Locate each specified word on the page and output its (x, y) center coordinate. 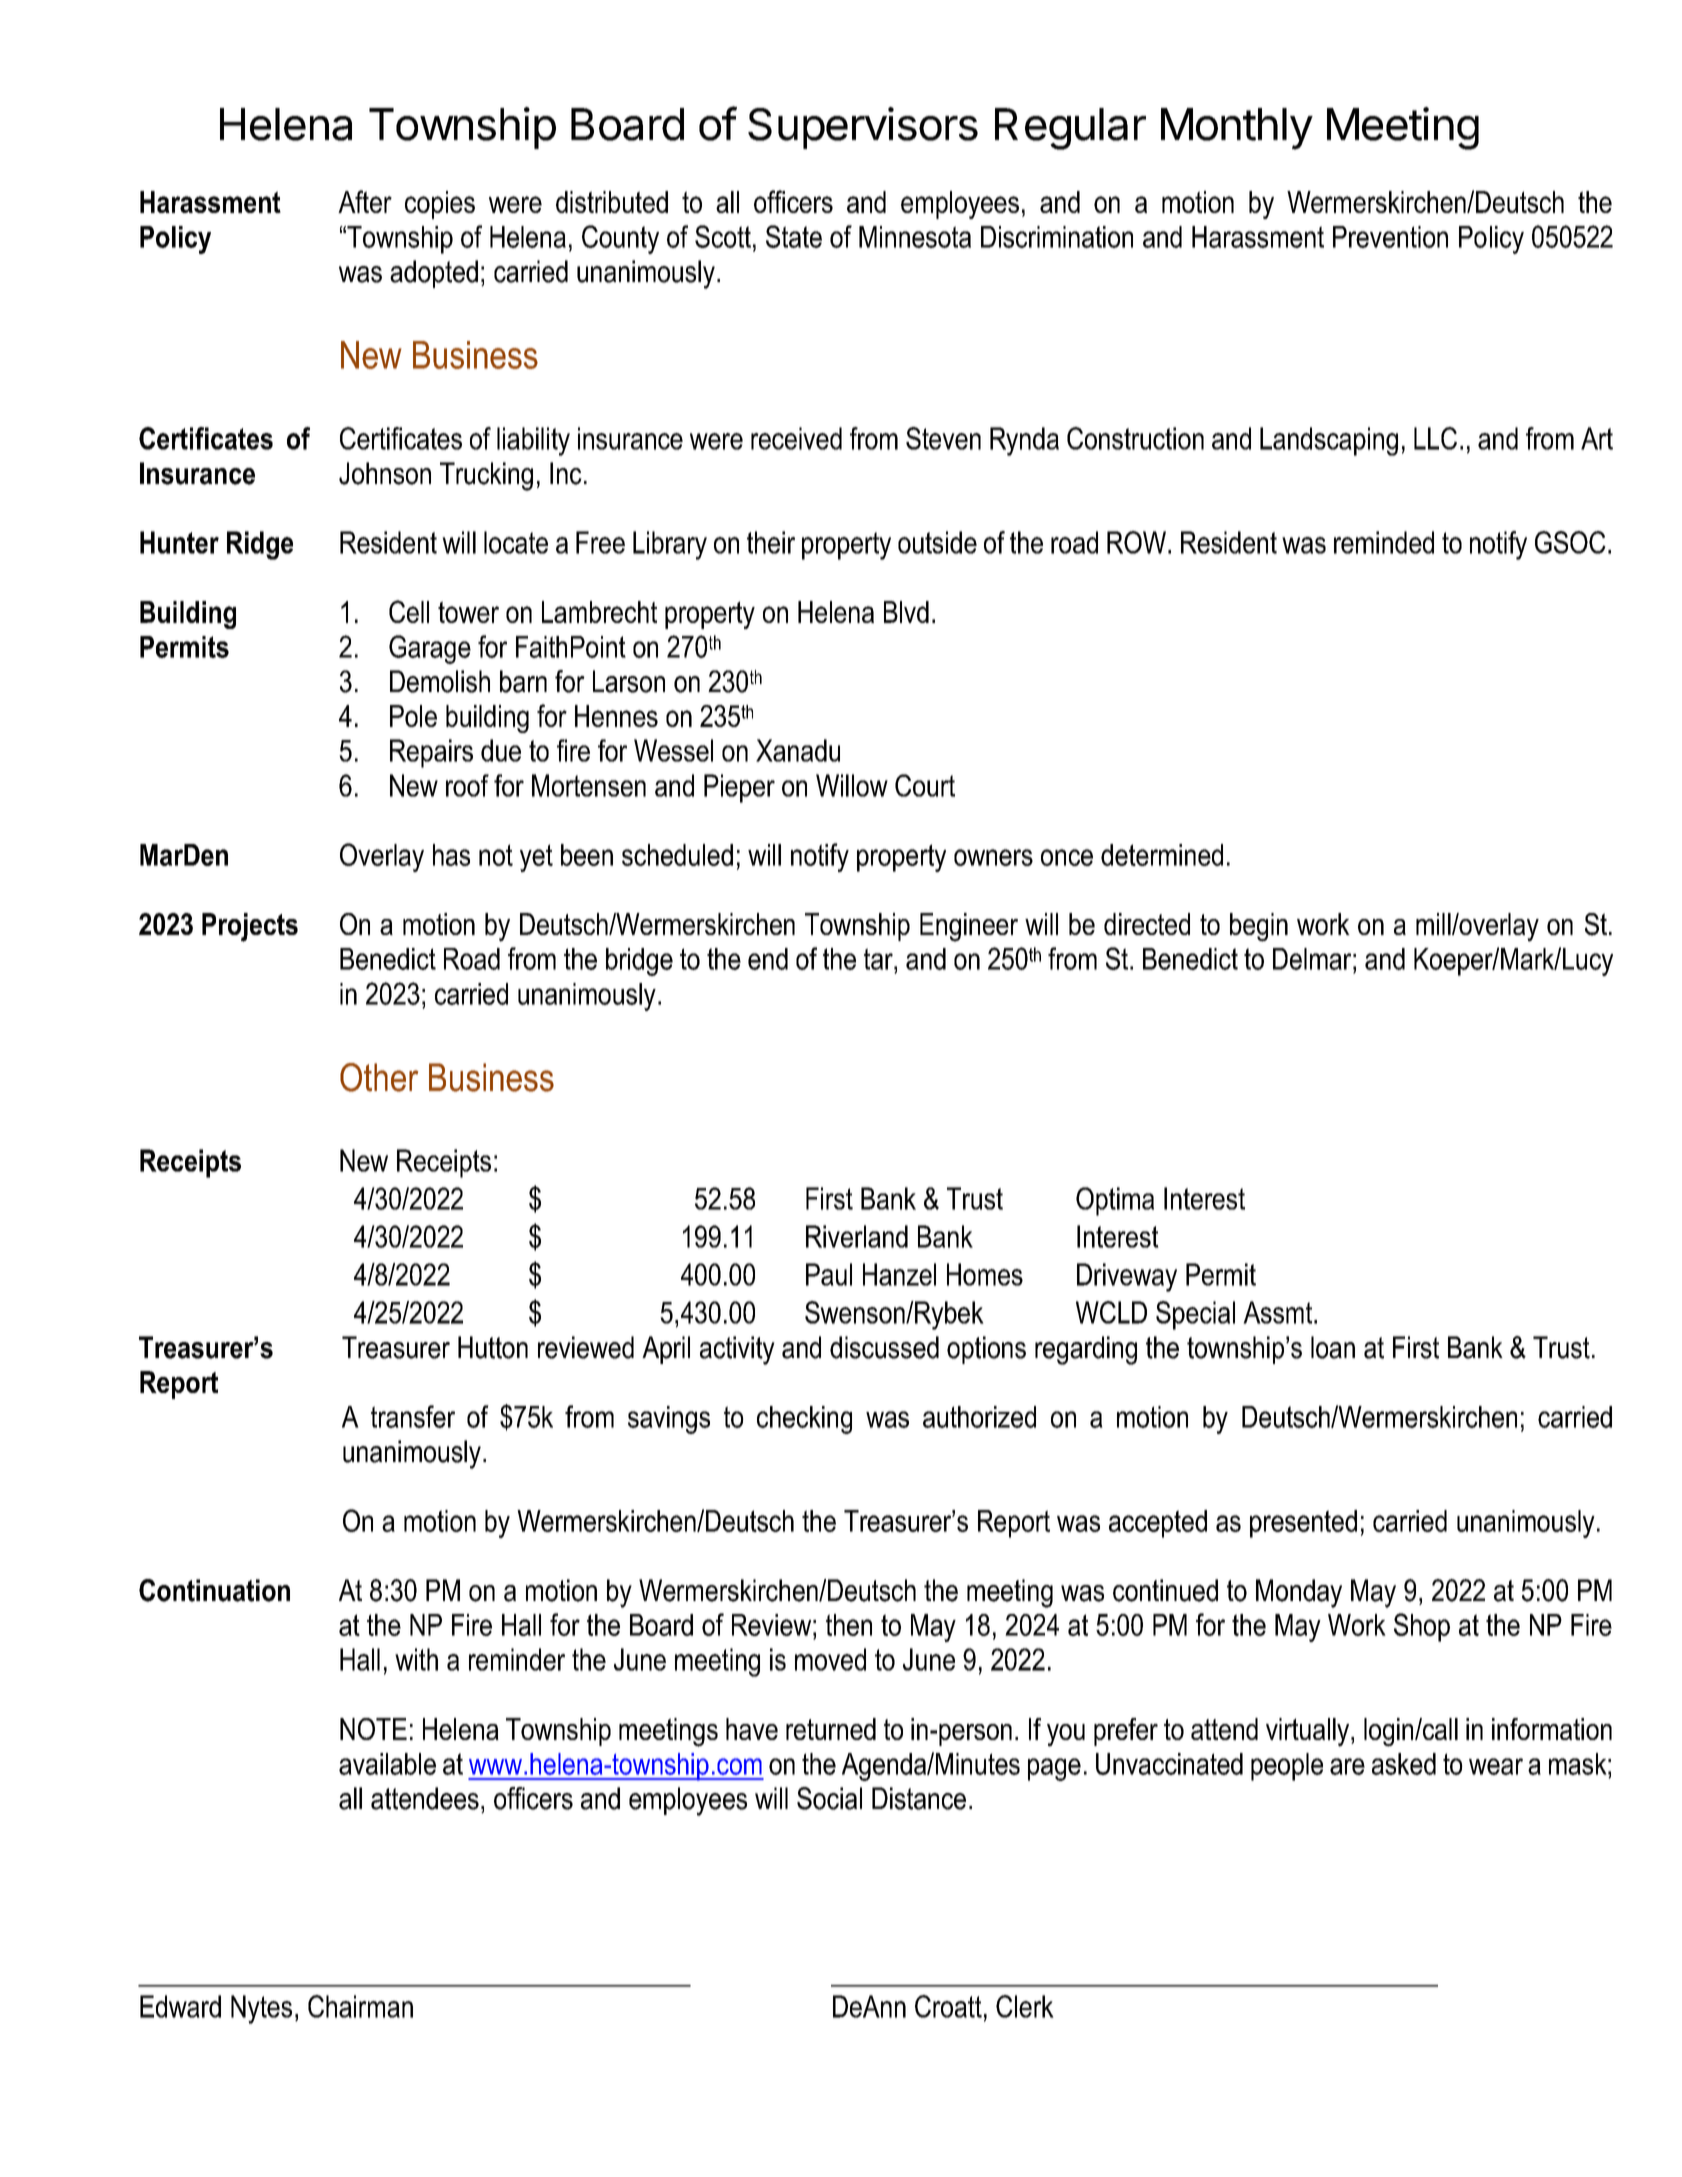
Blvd (906, 612)
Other (379, 1077)
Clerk (1025, 2006)
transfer (413, 1416)
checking (804, 1420)
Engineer (969, 927)
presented (1303, 1524)
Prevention (1390, 237)
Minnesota (915, 237)
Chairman (360, 2006)
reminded (1384, 542)
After (365, 201)
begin (1259, 927)
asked (1404, 1764)
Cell (409, 611)
